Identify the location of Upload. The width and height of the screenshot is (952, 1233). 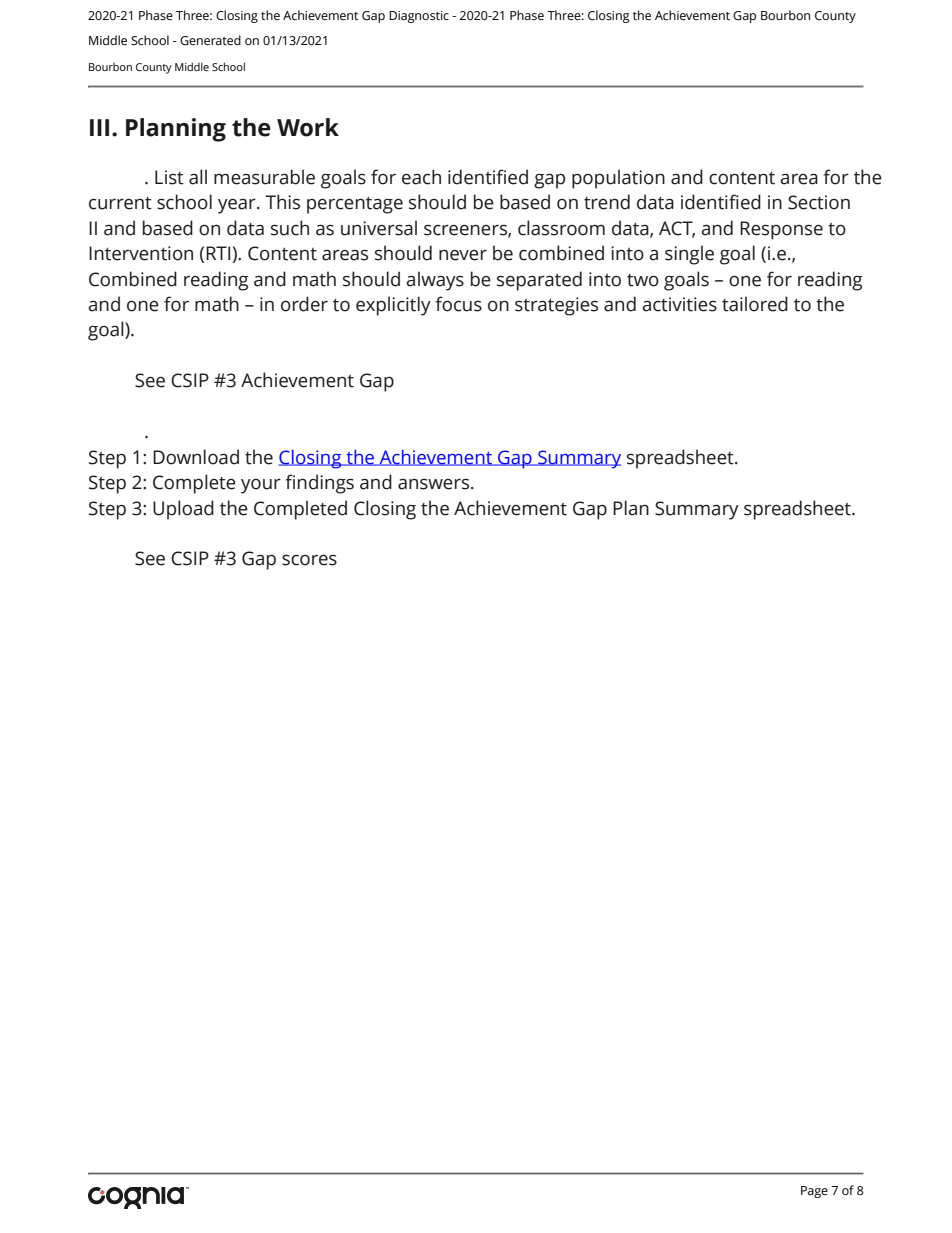
(183, 510).
